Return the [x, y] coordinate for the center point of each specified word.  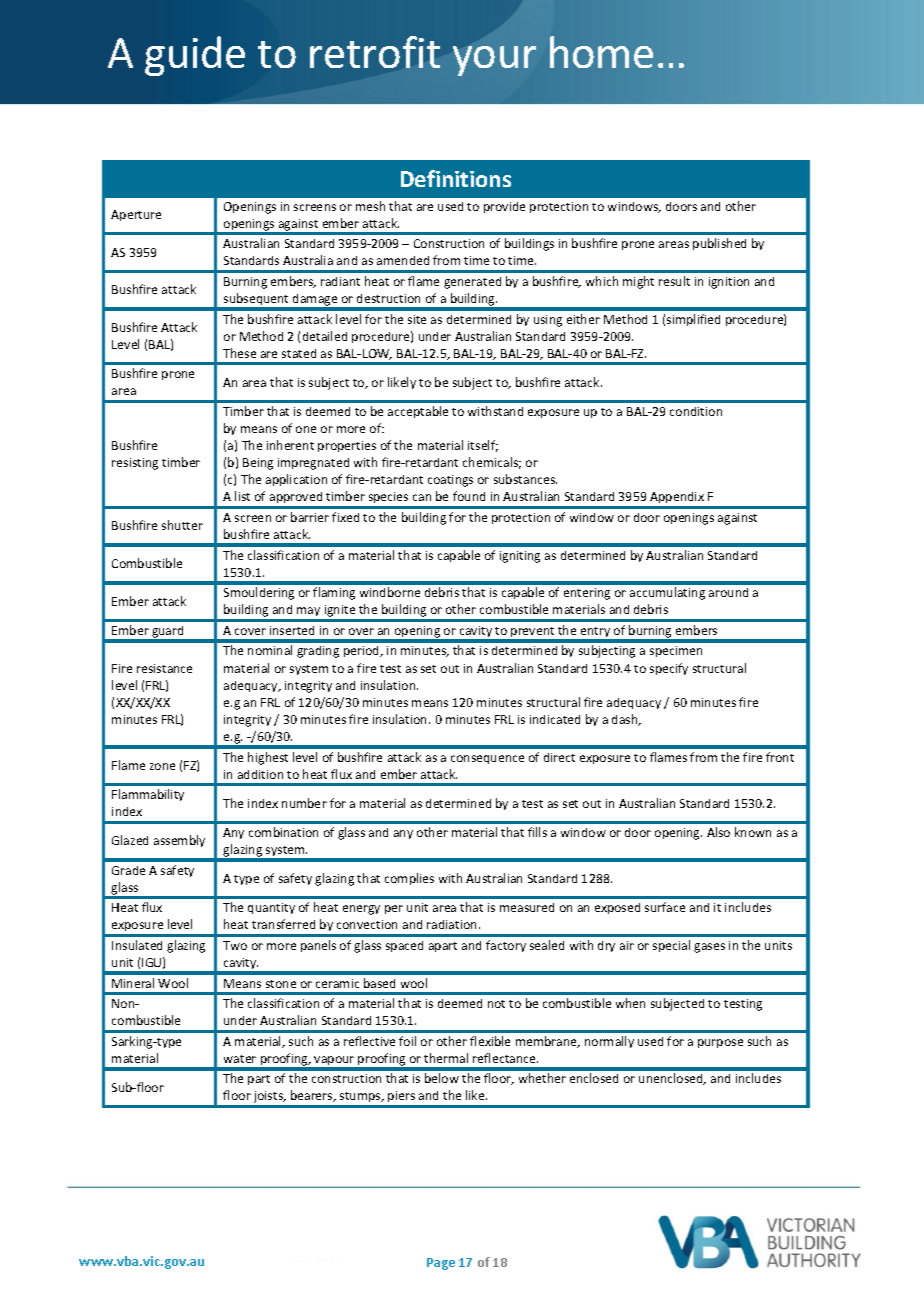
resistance [164, 668]
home [601, 52]
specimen [676, 651]
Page [441, 1264]
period [363, 651]
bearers [313, 1096]
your [494, 61]
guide [195, 56]
